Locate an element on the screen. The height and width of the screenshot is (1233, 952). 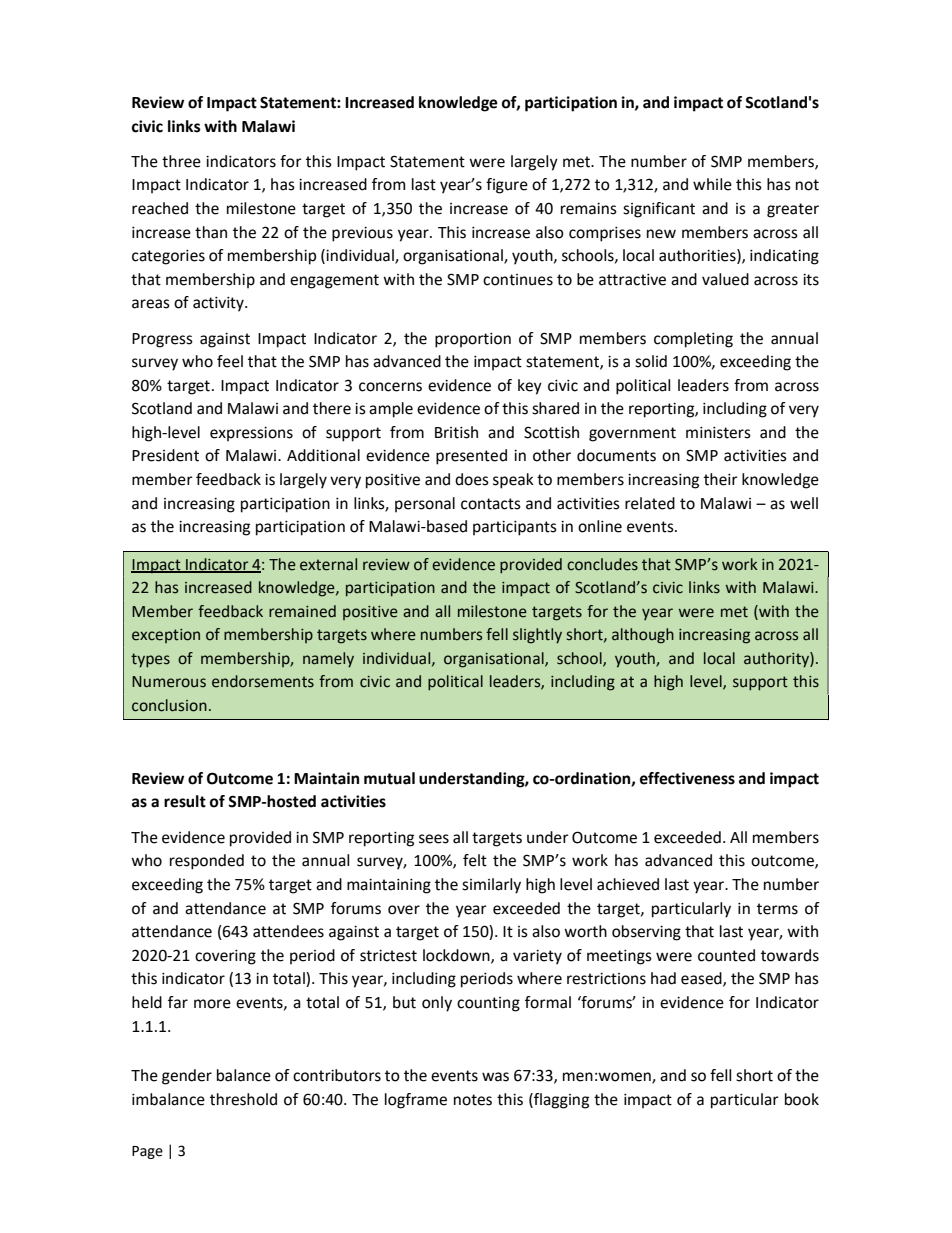
while is located at coordinates (712, 184).
